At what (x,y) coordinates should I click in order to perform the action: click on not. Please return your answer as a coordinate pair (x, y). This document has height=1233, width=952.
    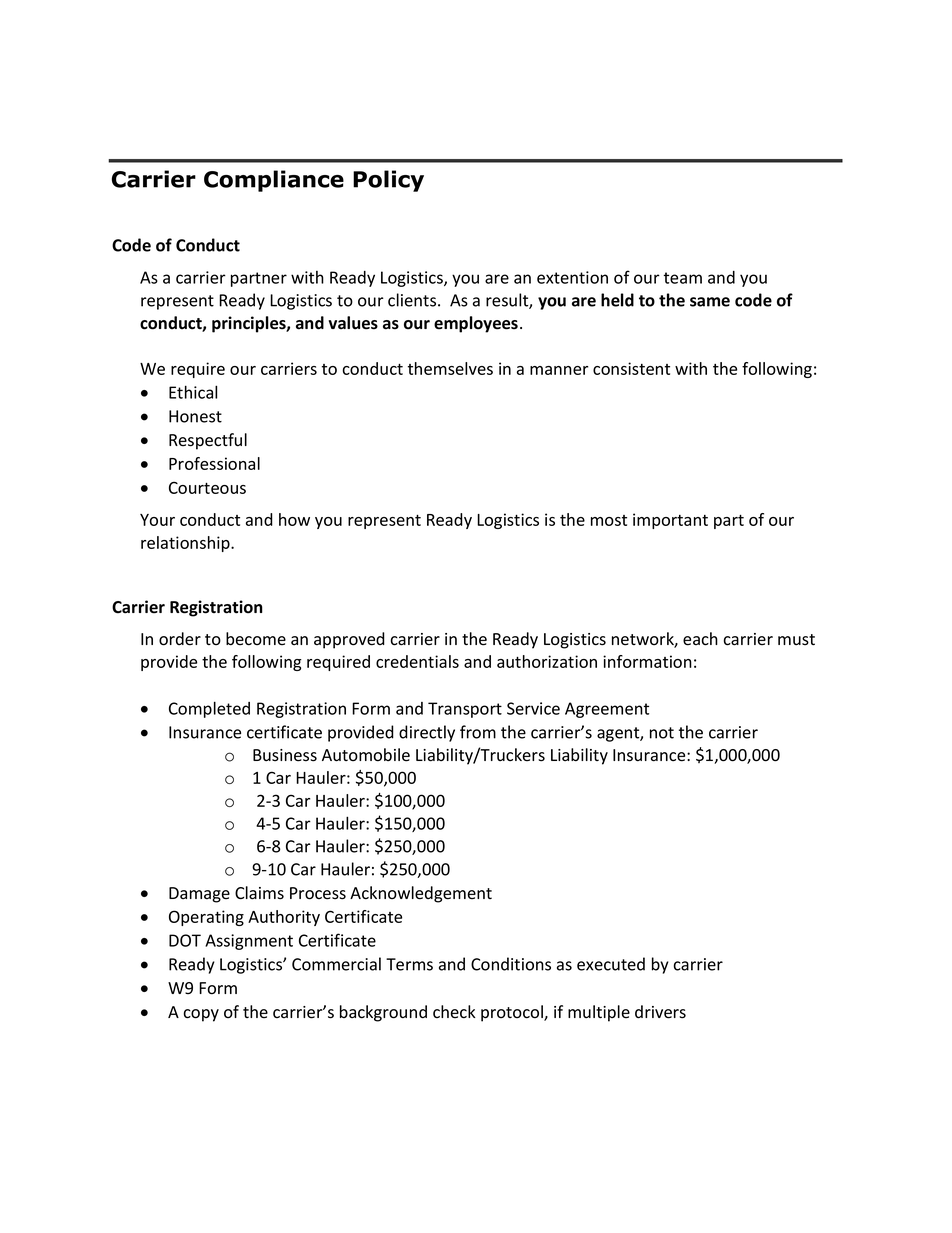
    Looking at the image, I should click on (662, 733).
